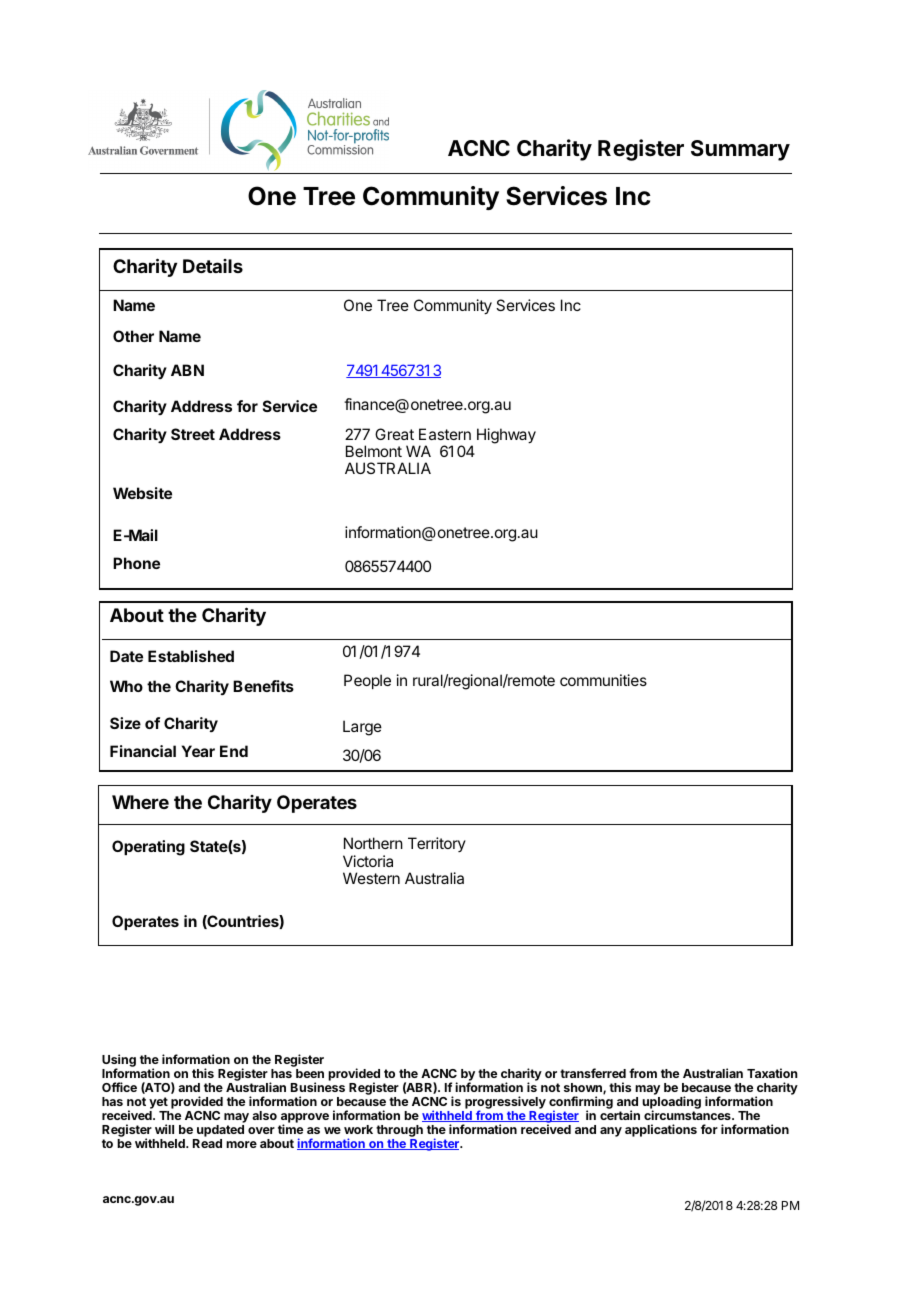 The width and height of the screenshot is (924, 1308). I want to click on People, so click(367, 681).
